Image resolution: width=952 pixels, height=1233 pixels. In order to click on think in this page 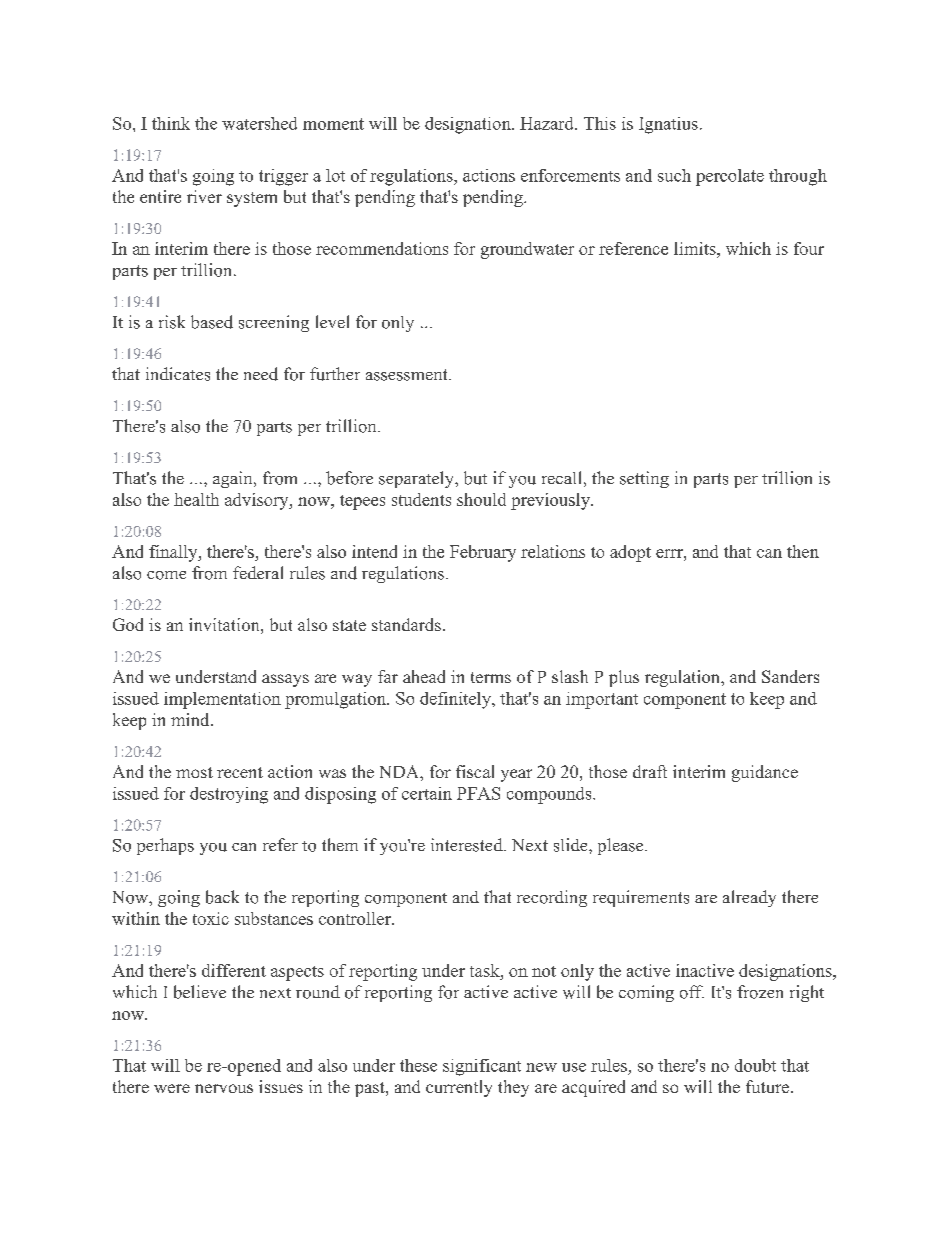, I will do `click(171, 123)`.
